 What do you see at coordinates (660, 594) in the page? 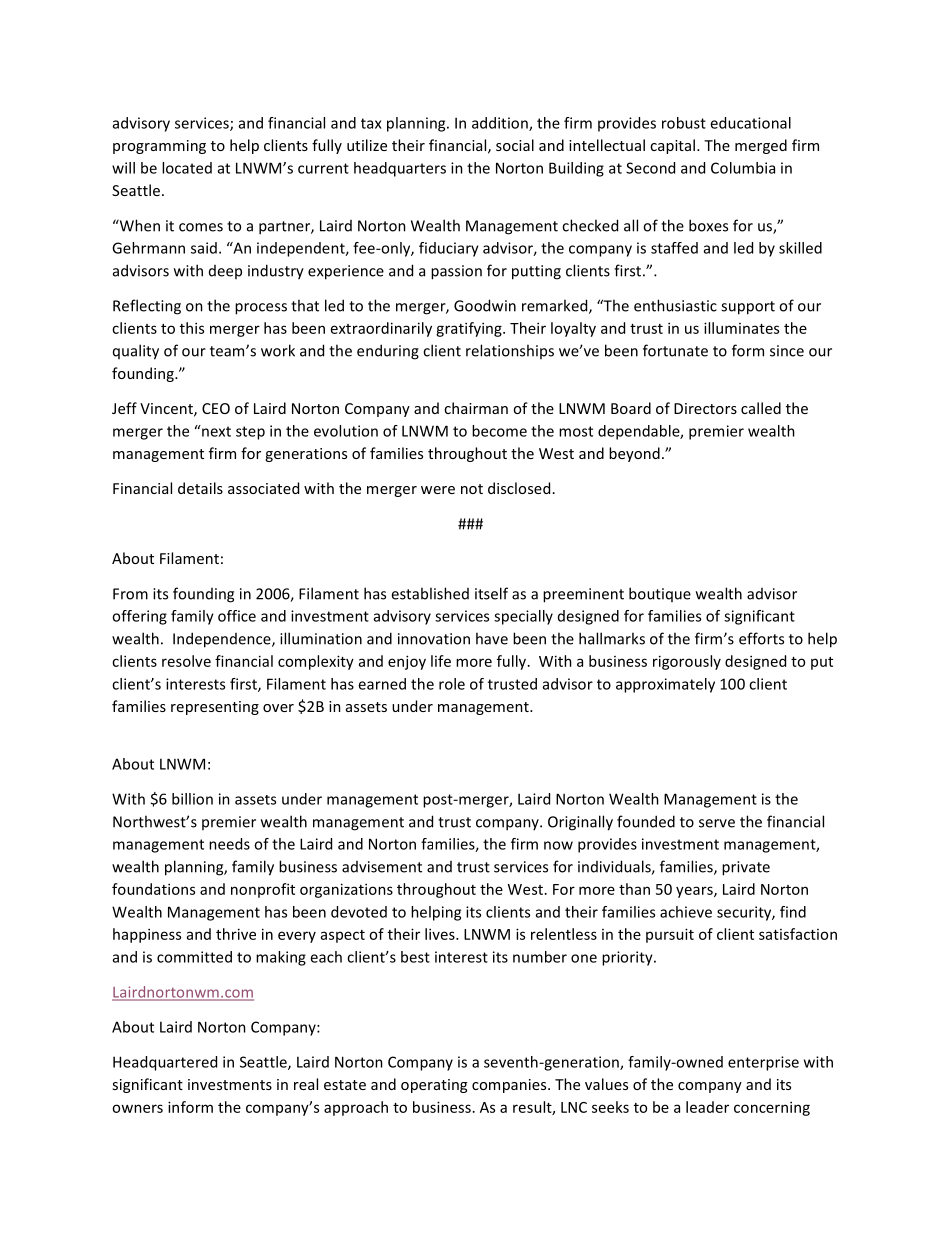
I see `boutique` at bounding box center [660, 594].
